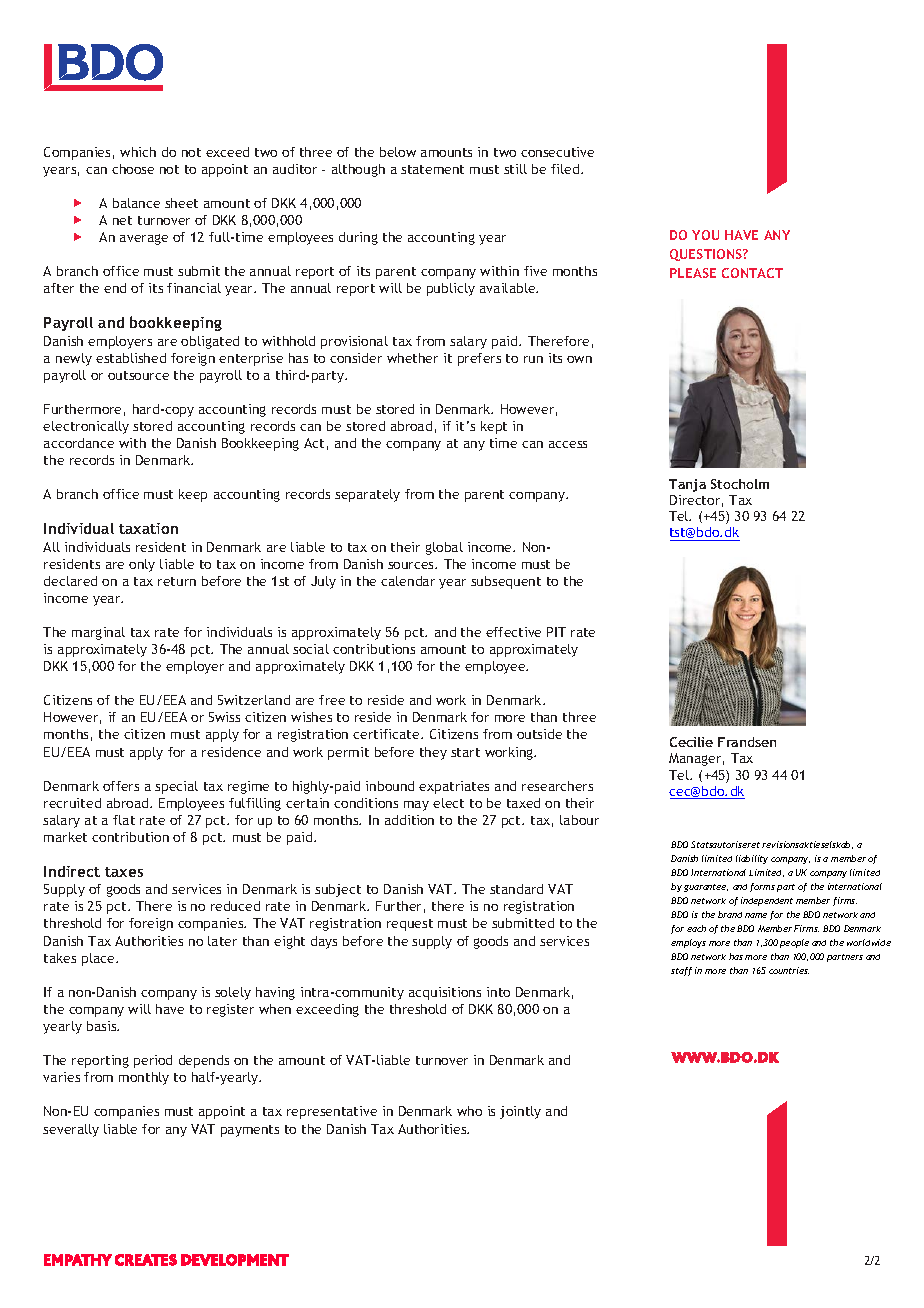  I want to click on taxation, so click(148, 528).
